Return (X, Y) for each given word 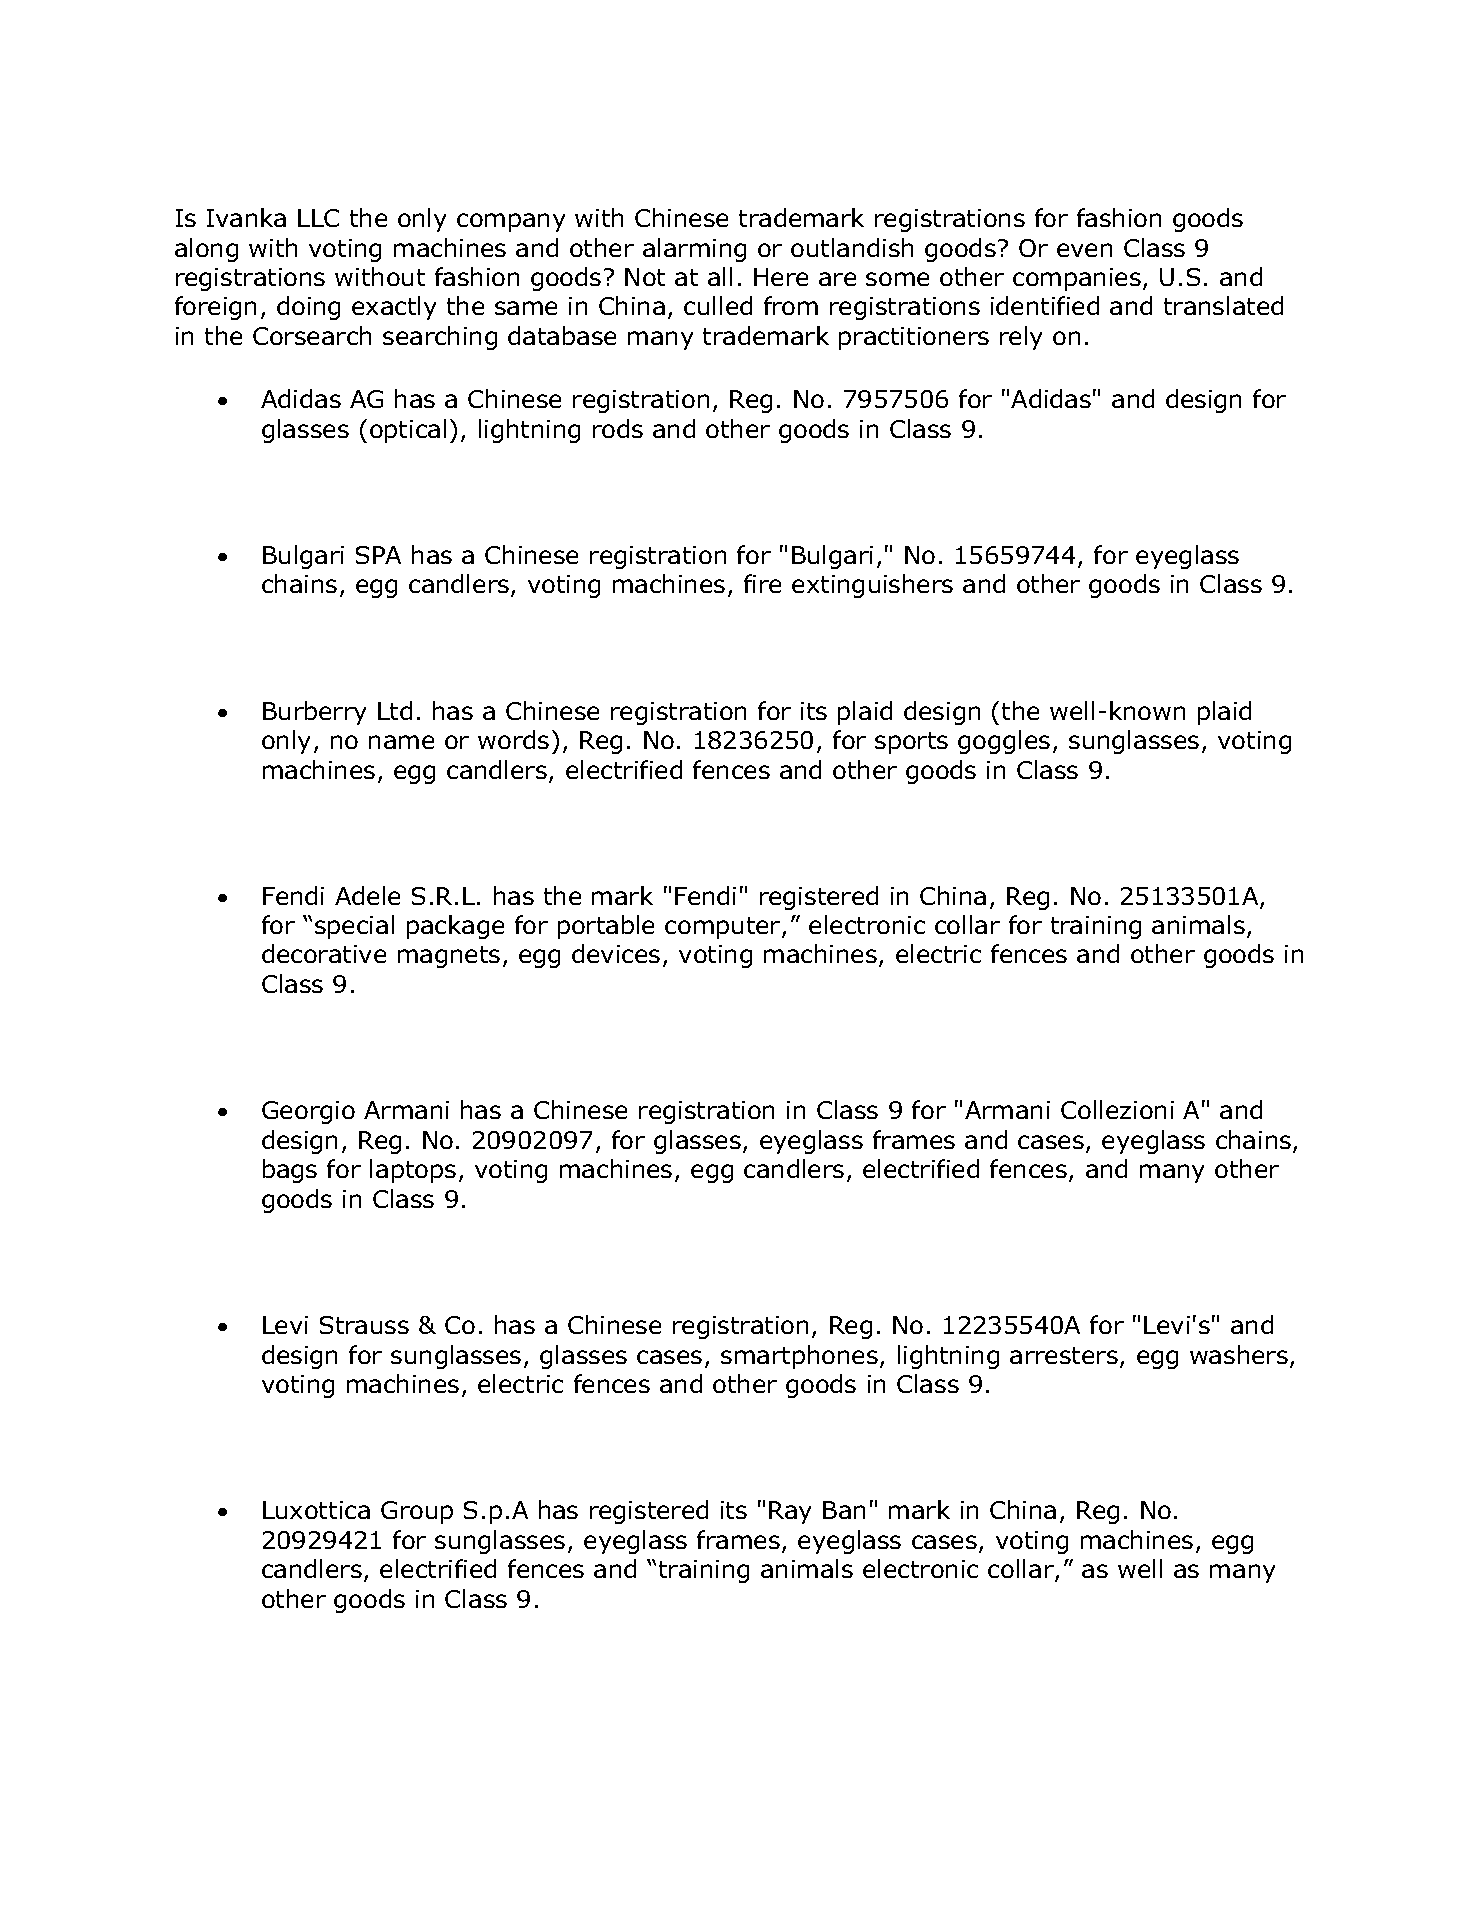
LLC (318, 218)
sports (911, 743)
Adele (367, 895)
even (1084, 250)
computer (724, 928)
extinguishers (872, 586)
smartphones (799, 1357)
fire (762, 583)
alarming (694, 250)
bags (290, 1171)
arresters (1064, 1355)
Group (417, 1512)
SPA (378, 555)
